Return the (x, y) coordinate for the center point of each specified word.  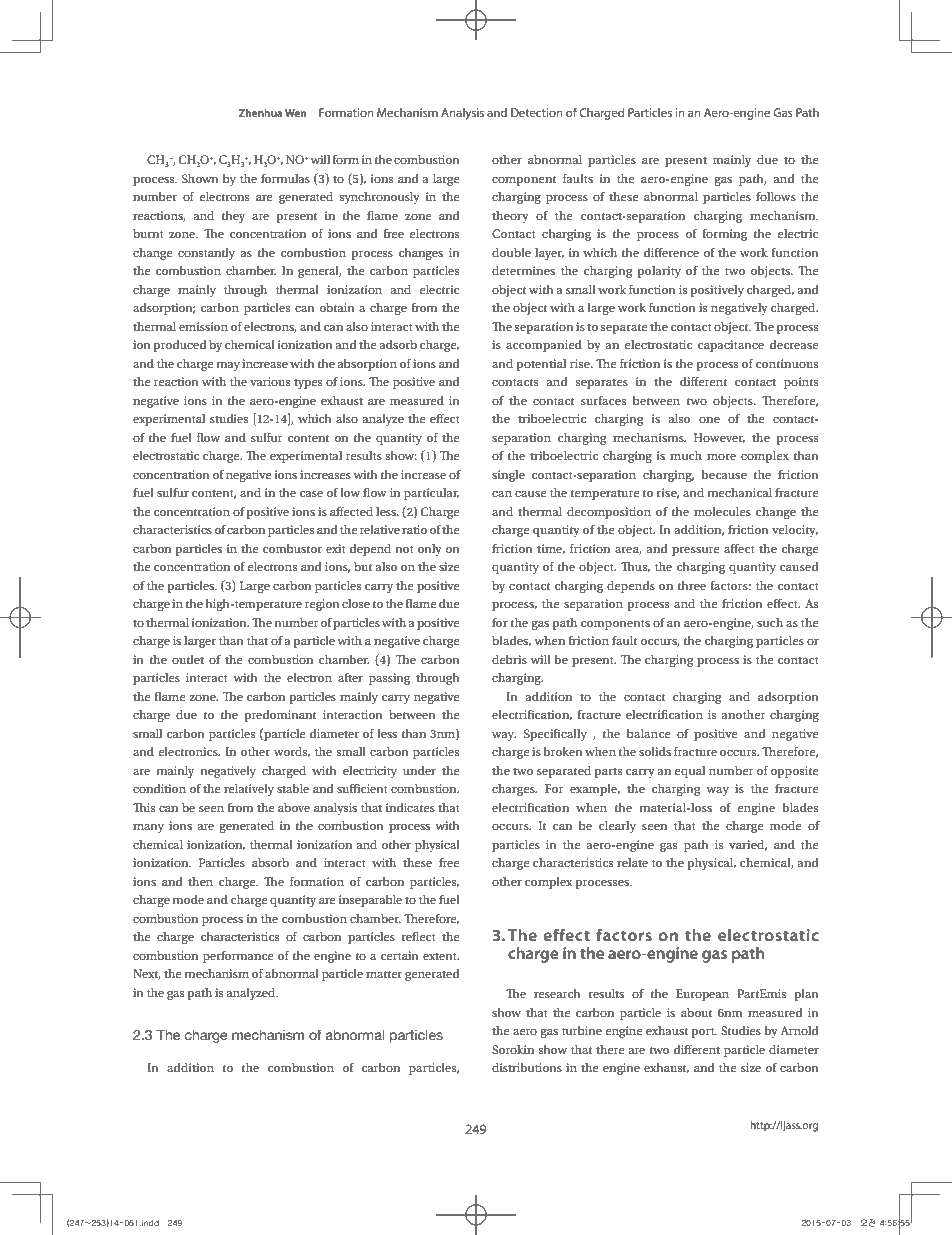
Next (147, 974)
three (691, 585)
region (322, 605)
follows (776, 196)
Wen (296, 113)
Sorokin (513, 1049)
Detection (537, 112)
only (430, 550)
